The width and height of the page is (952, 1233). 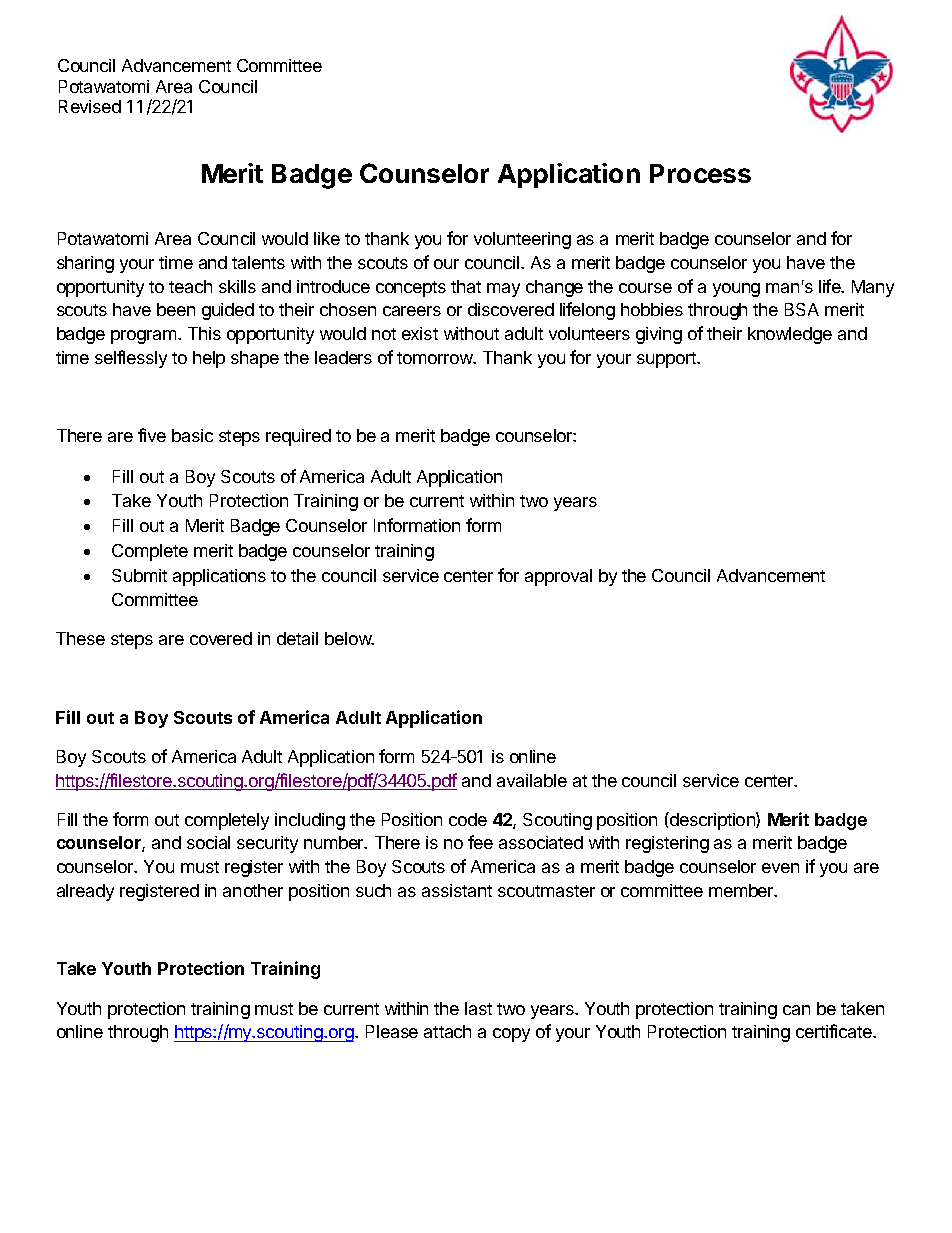 What do you see at coordinates (522, 240) in the page?
I see `volunteering` at bounding box center [522, 240].
